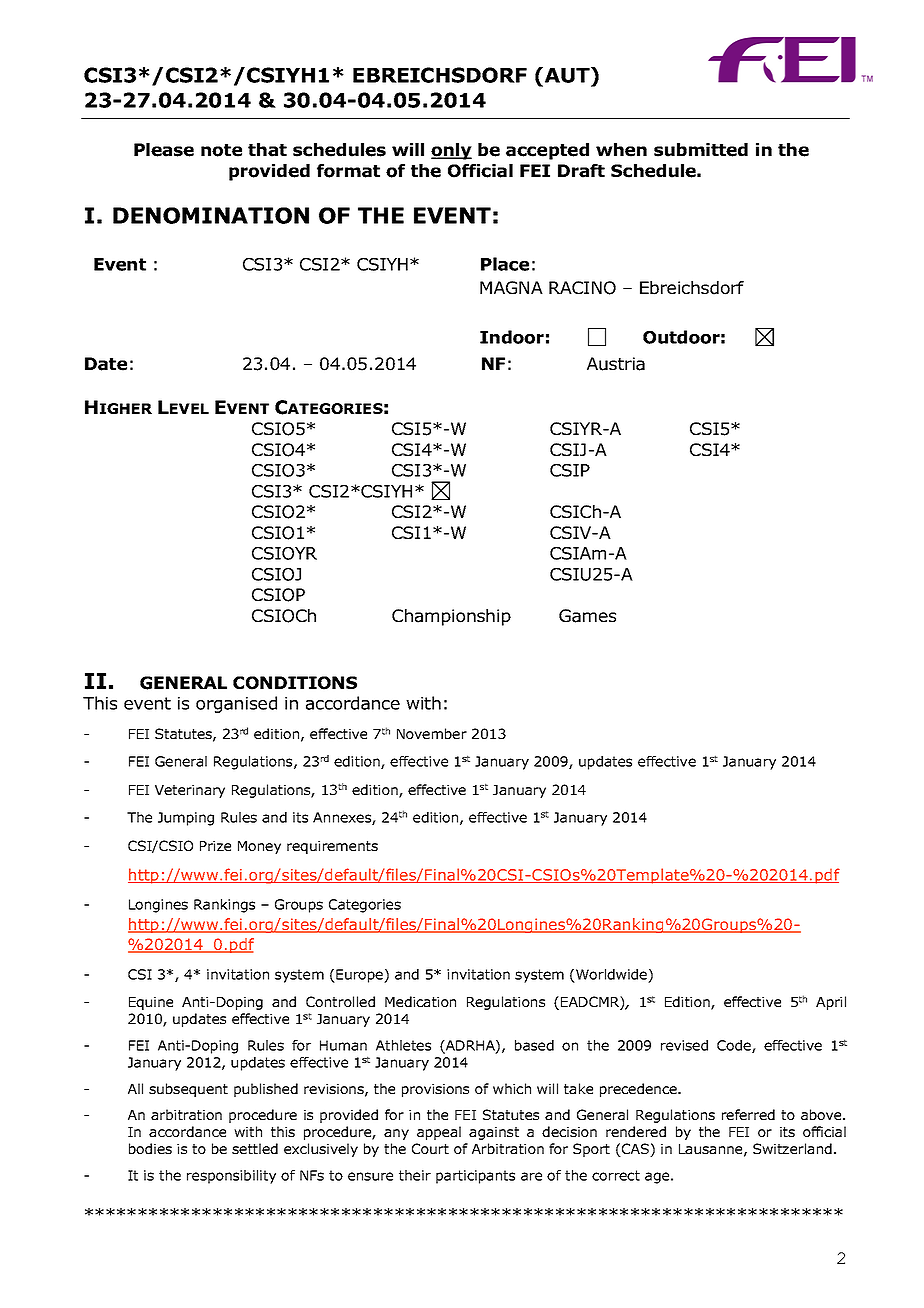 The width and height of the image is (924, 1308). What do you see at coordinates (451, 151) in the image?
I see `only` at bounding box center [451, 151].
